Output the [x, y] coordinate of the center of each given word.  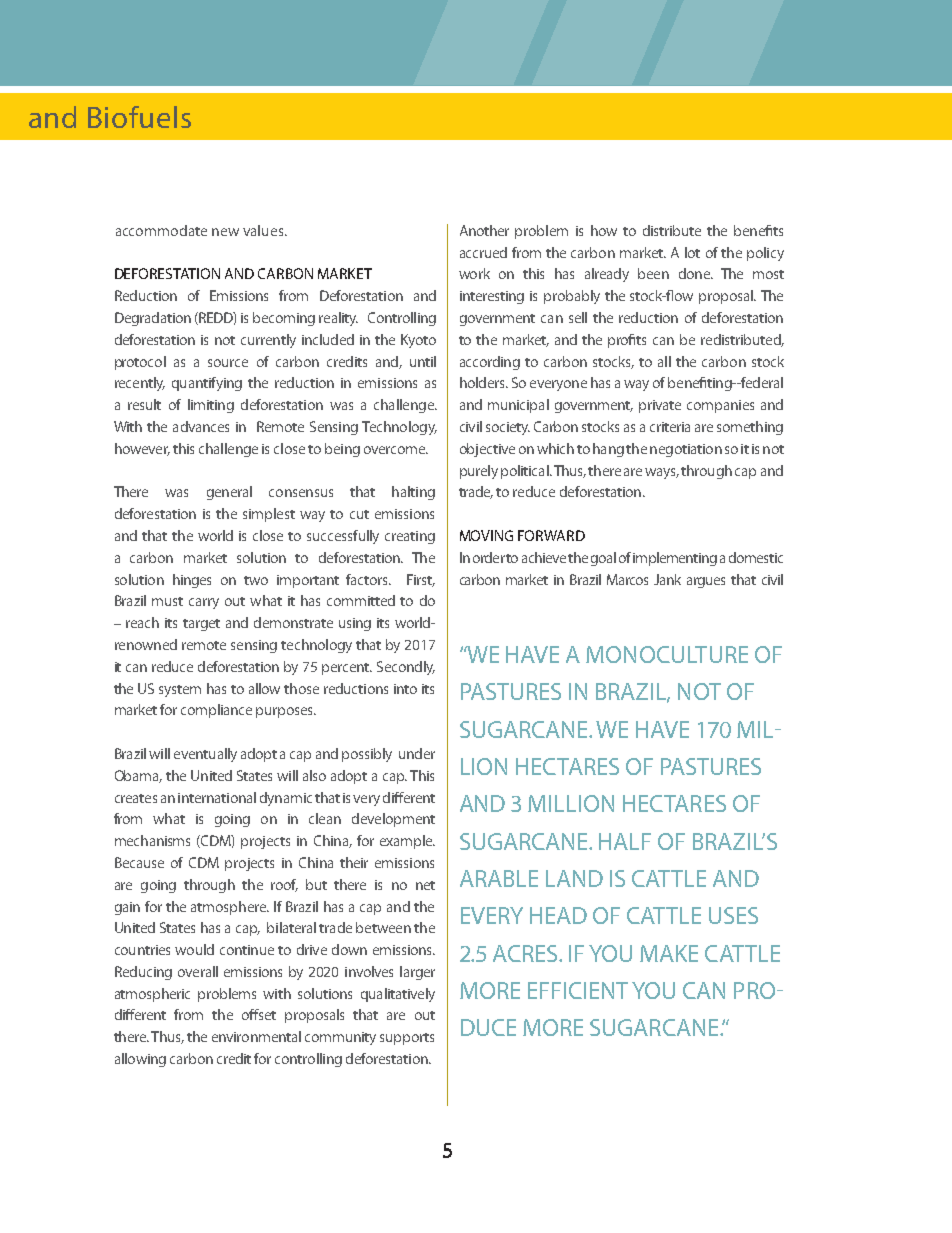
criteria [670, 427]
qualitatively [398, 995]
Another [484, 230]
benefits [758, 230]
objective [487, 450]
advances [201, 426]
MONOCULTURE [667, 654]
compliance [216, 711]
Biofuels [139, 117]
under [417, 753]
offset [259, 1014]
